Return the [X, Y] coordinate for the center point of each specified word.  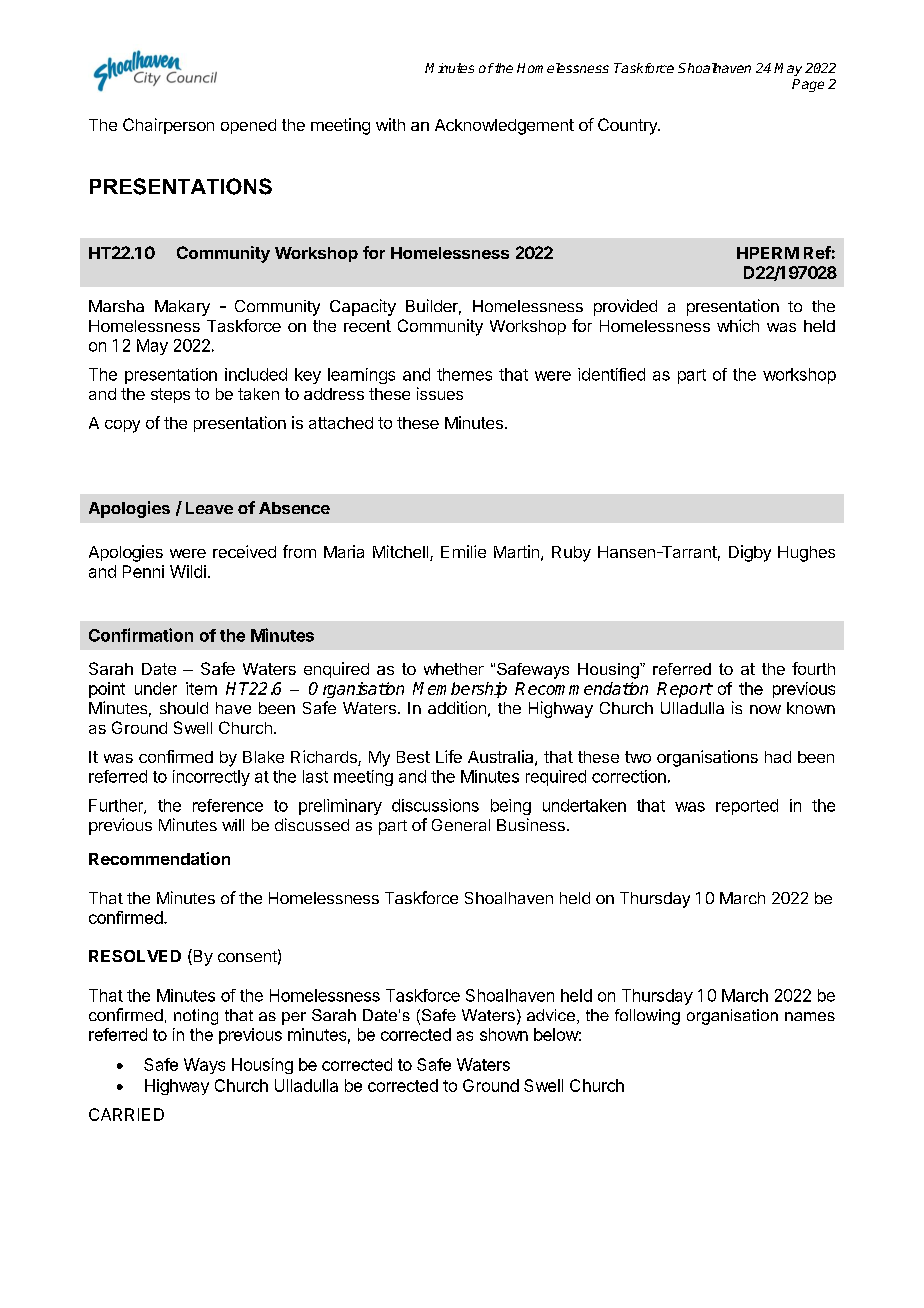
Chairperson [168, 126]
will [233, 825]
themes [464, 374]
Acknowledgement [504, 127]
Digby [750, 553]
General [461, 825]
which [738, 325]
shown [504, 1034]
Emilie [463, 551]
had [778, 757]
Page [808, 85]
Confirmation [141, 635]
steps [170, 395]
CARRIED [126, 1114]
